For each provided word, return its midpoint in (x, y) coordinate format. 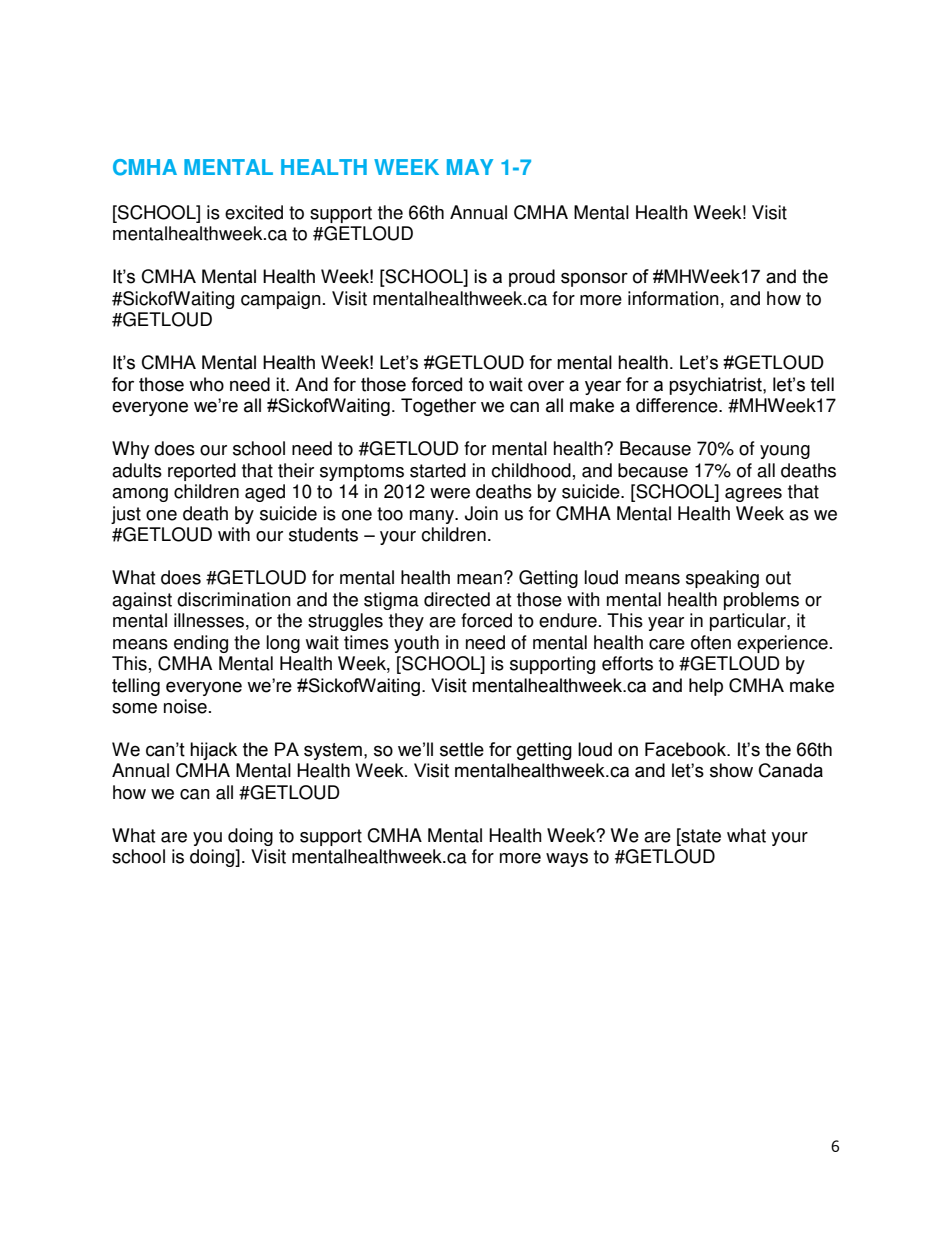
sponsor (594, 279)
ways (567, 860)
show (731, 770)
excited (254, 212)
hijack (213, 751)
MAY (470, 167)
